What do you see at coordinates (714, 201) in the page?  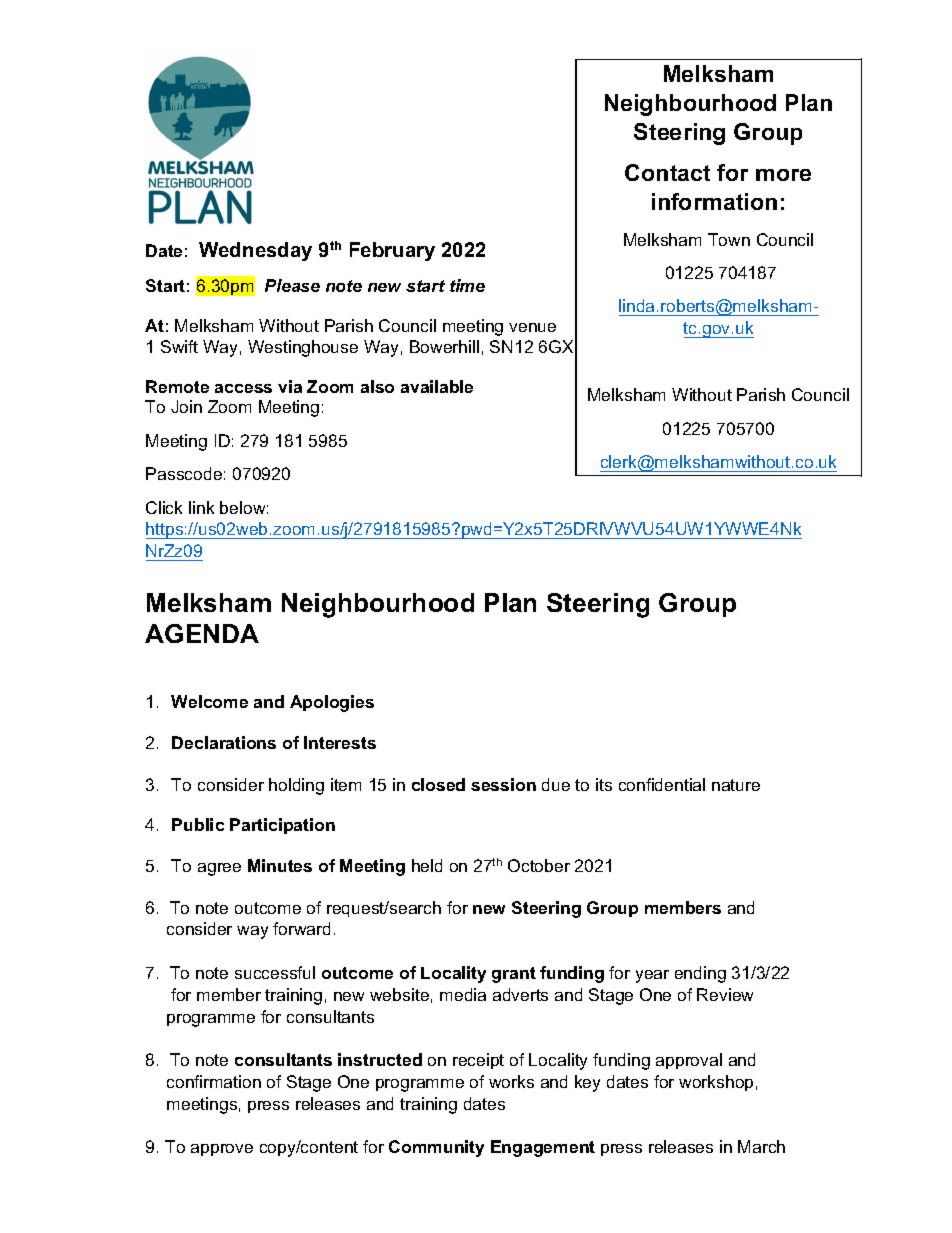 I see `information` at bounding box center [714, 201].
